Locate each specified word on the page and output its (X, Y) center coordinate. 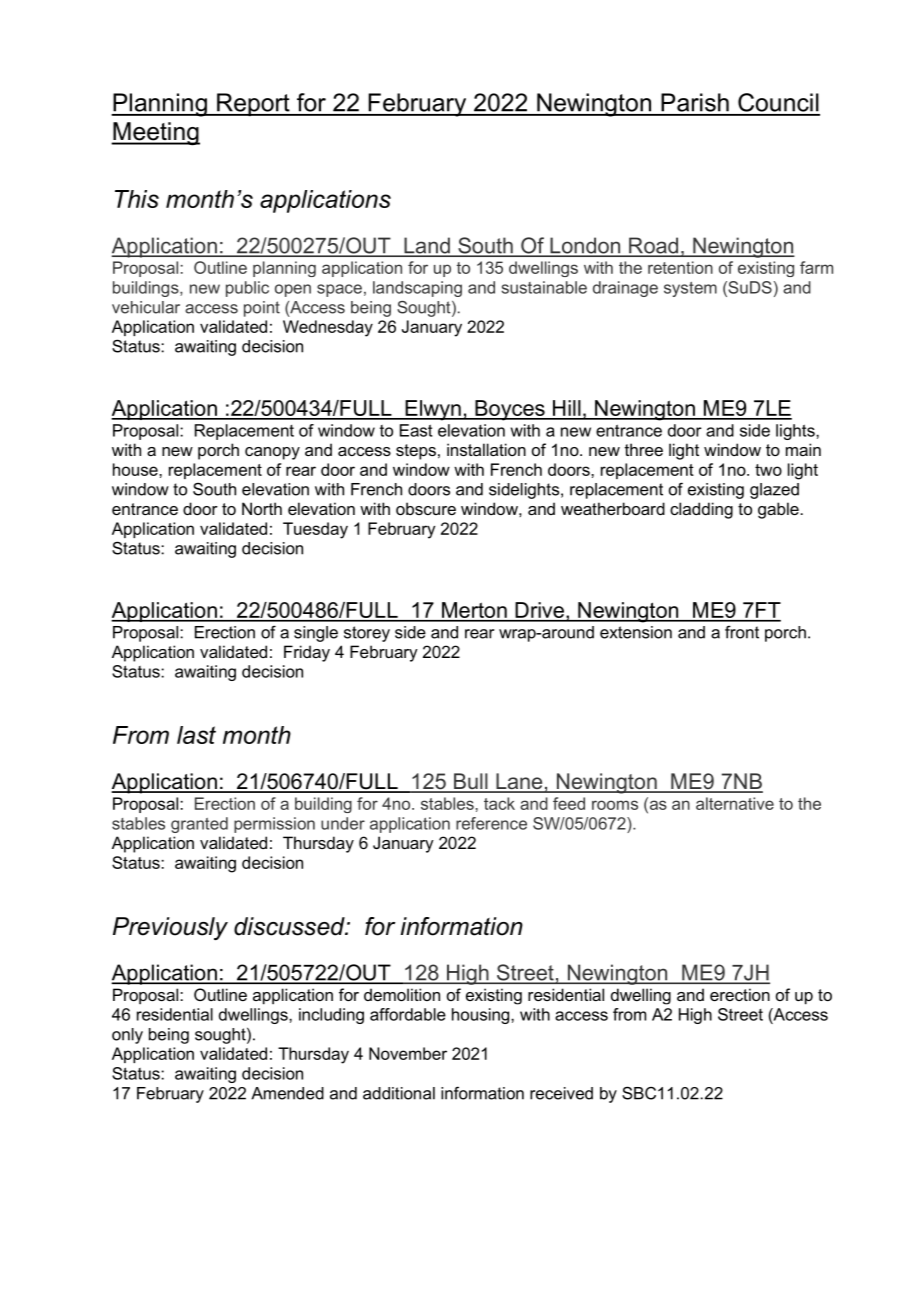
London (585, 246)
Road (653, 246)
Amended (287, 1093)
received (561, 1093)
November (408, 1053)
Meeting (155, 134)
